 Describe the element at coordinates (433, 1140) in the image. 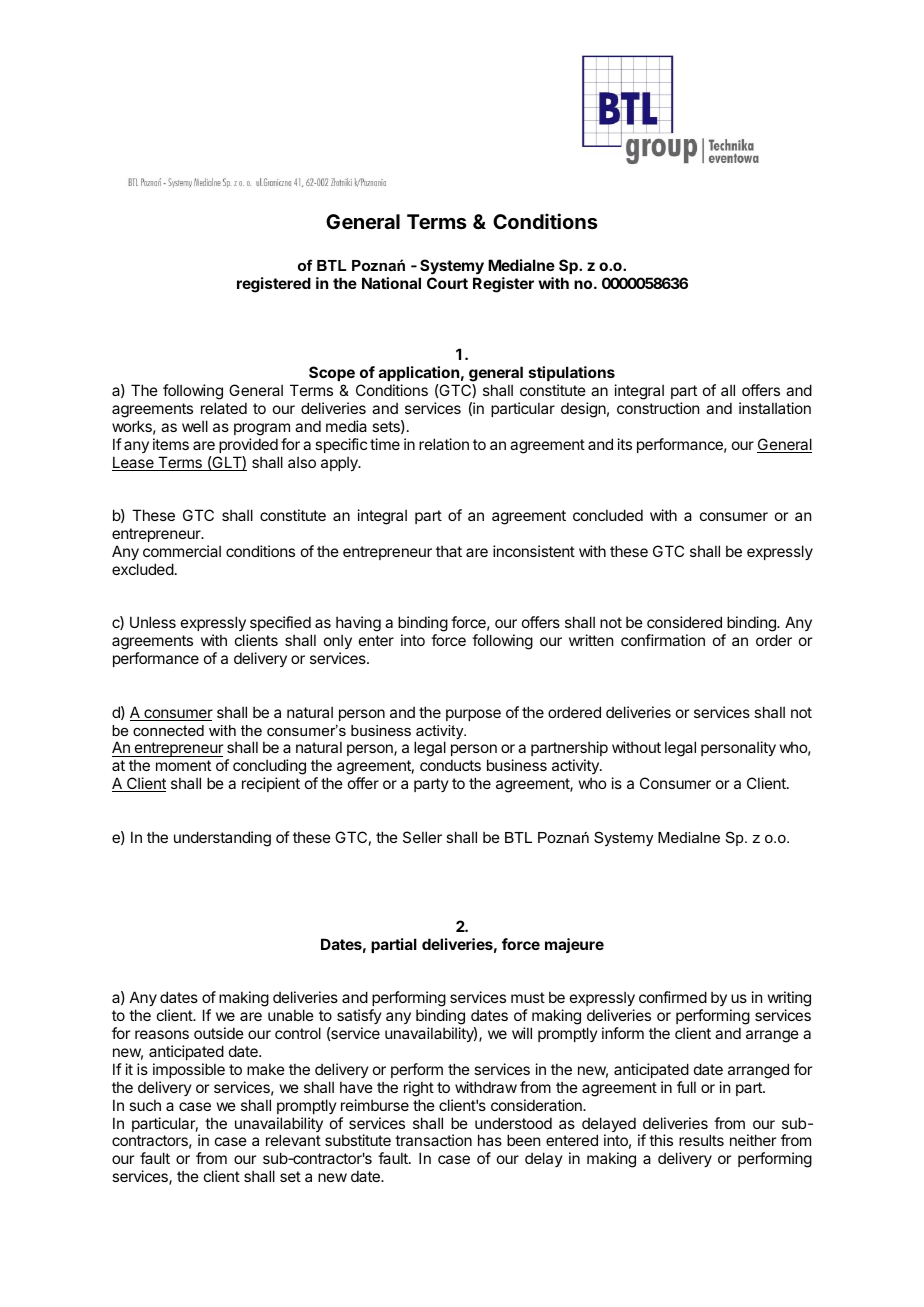

I see `transaction` at that location.
